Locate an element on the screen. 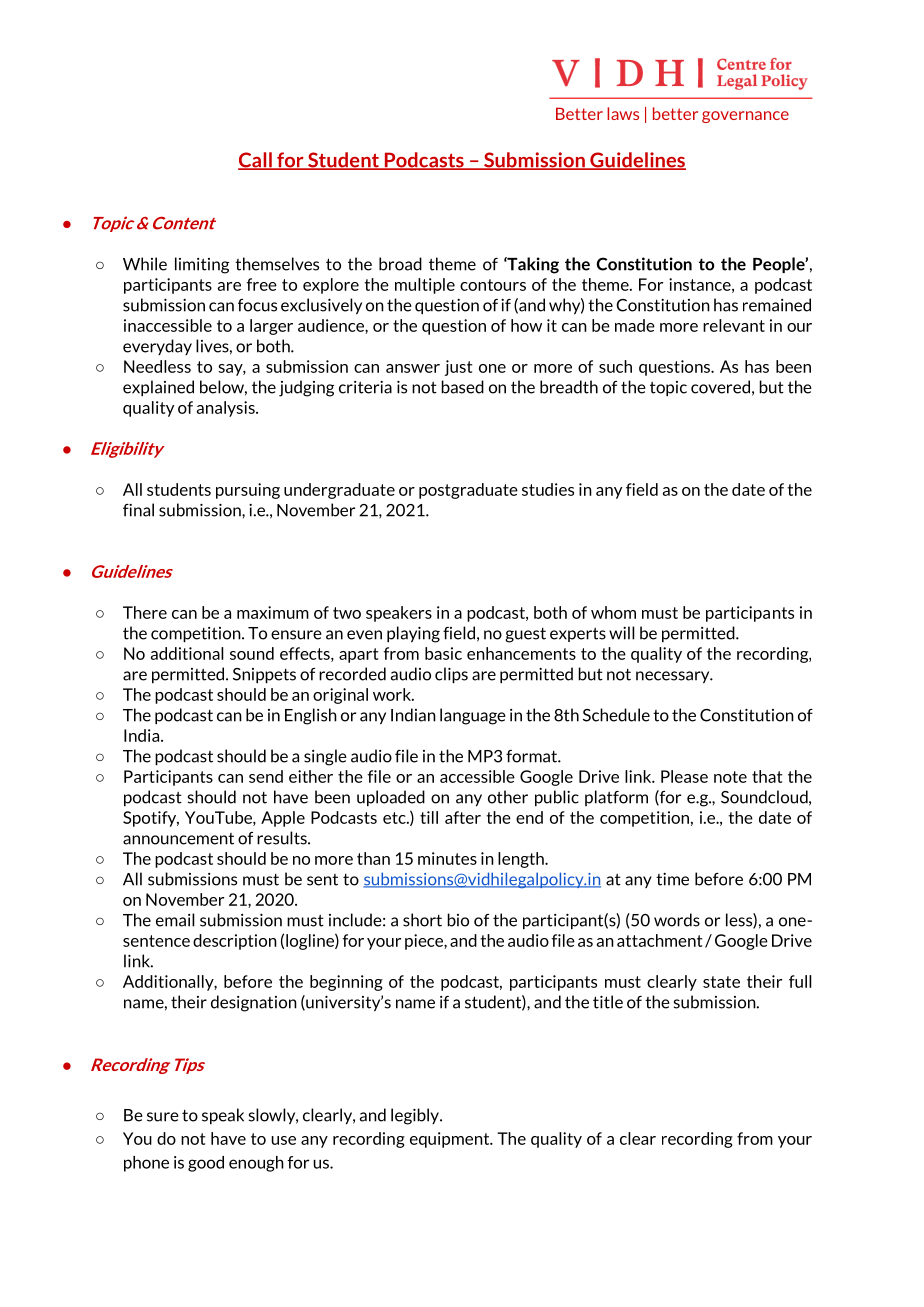  covered is located at coordinates (720, 387).
